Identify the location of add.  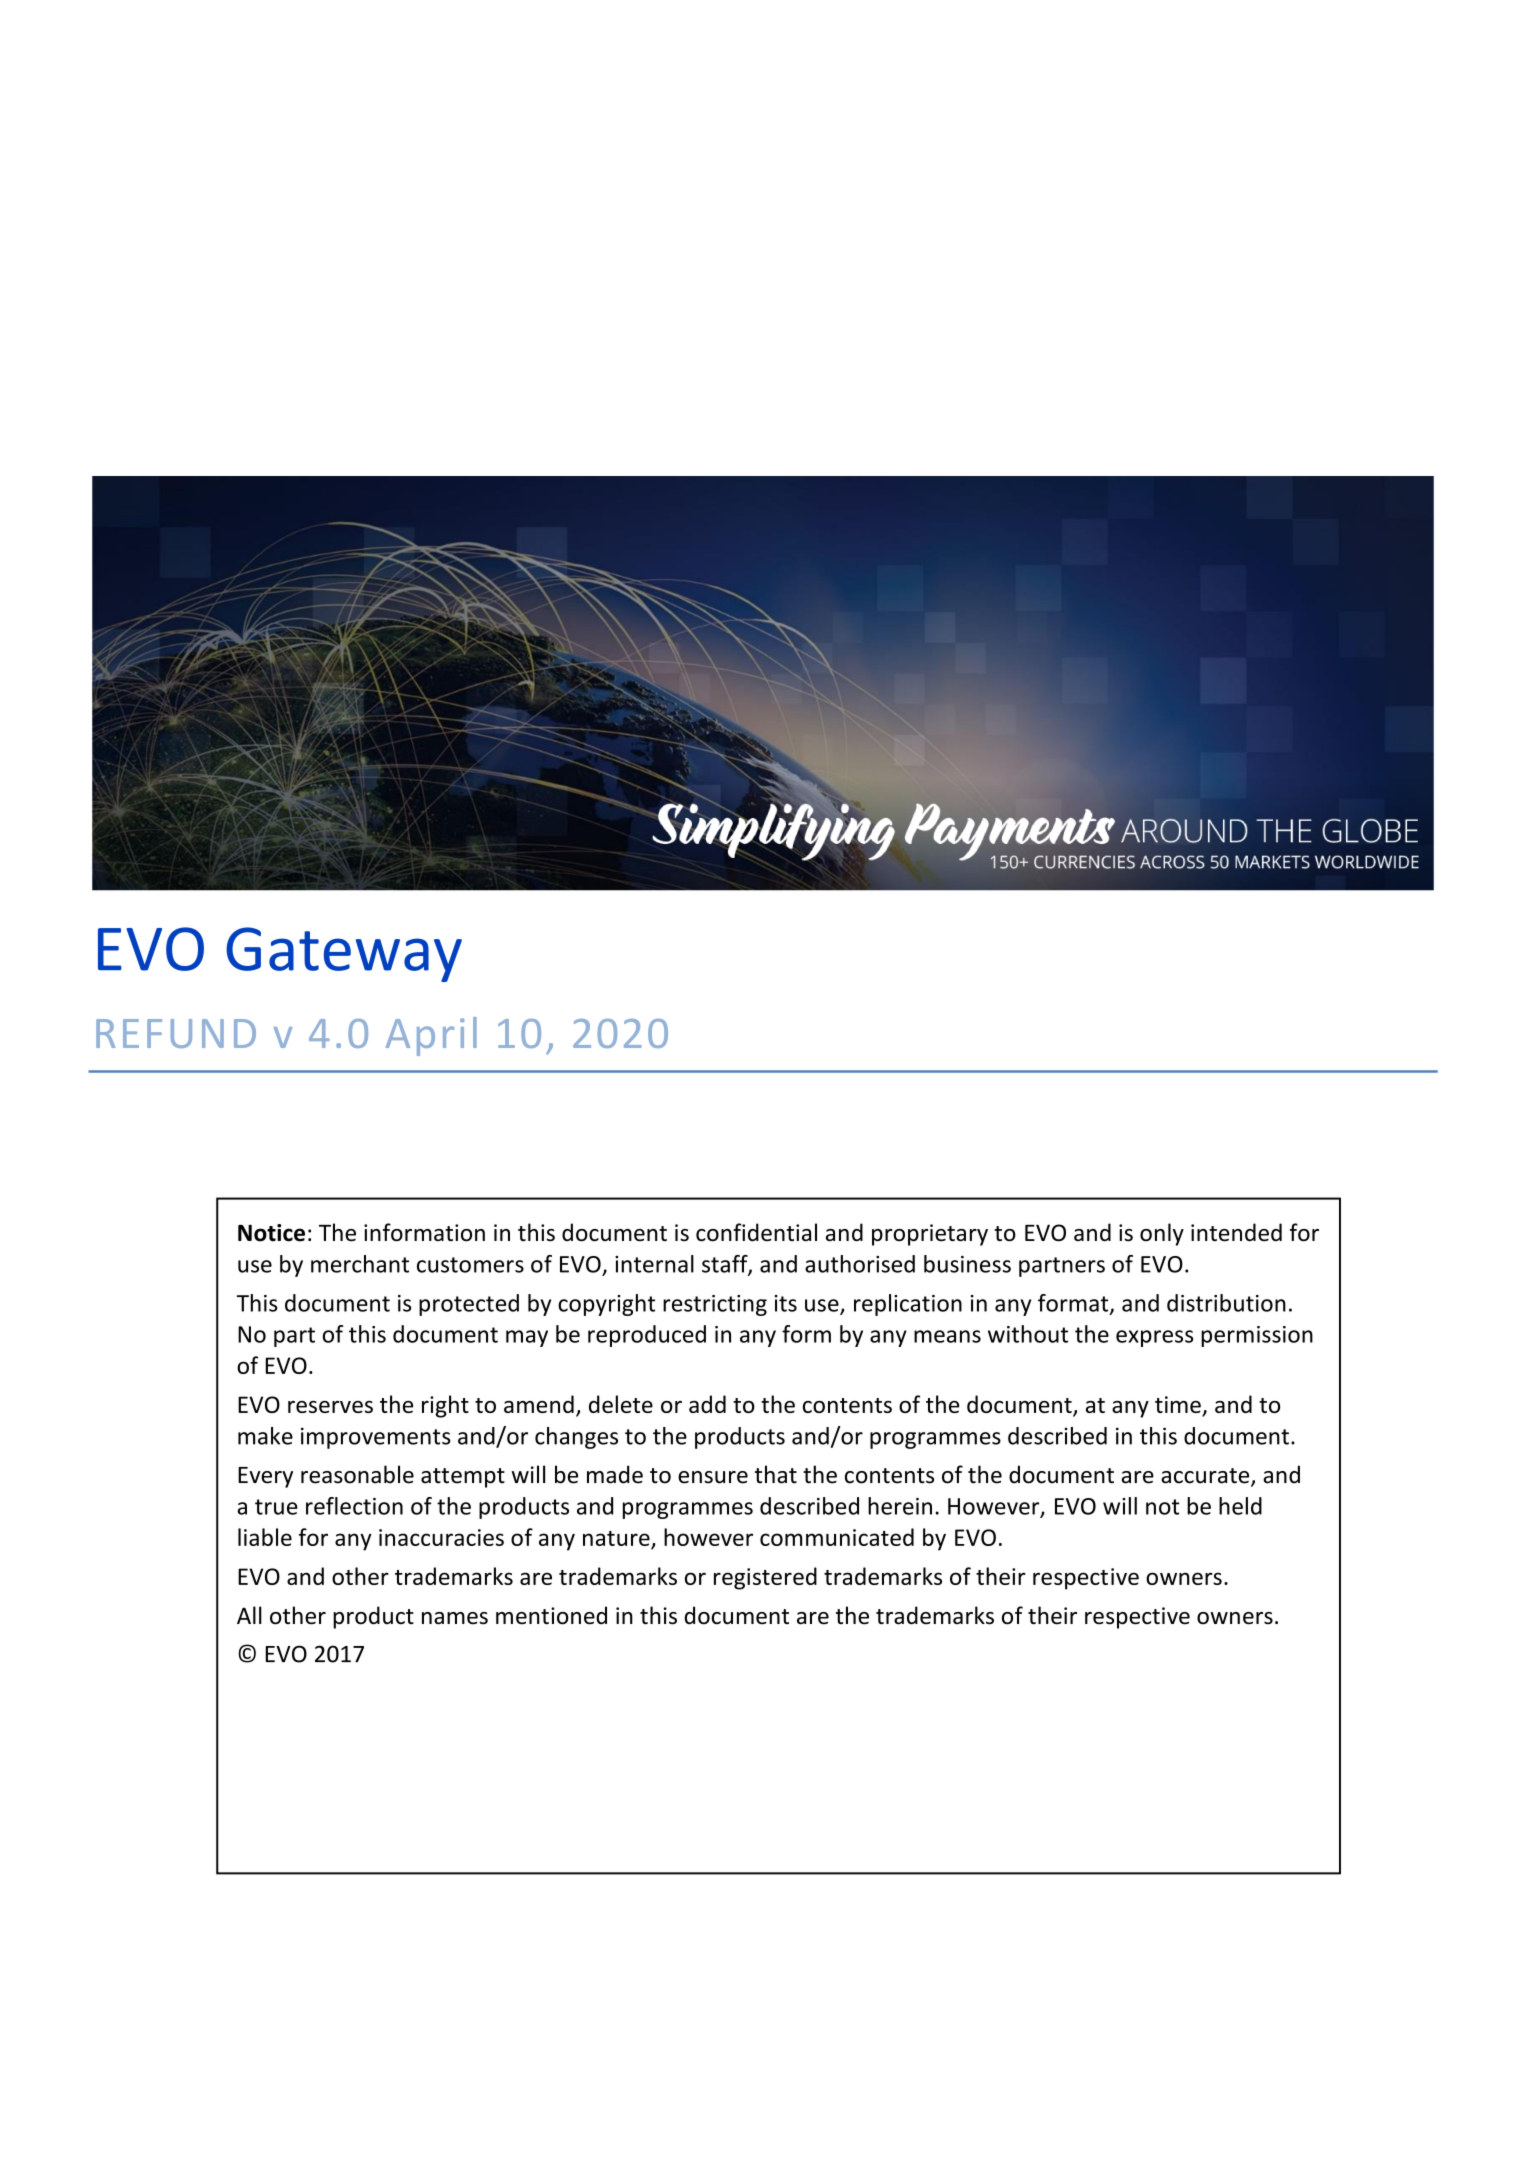
(707, 1404).
